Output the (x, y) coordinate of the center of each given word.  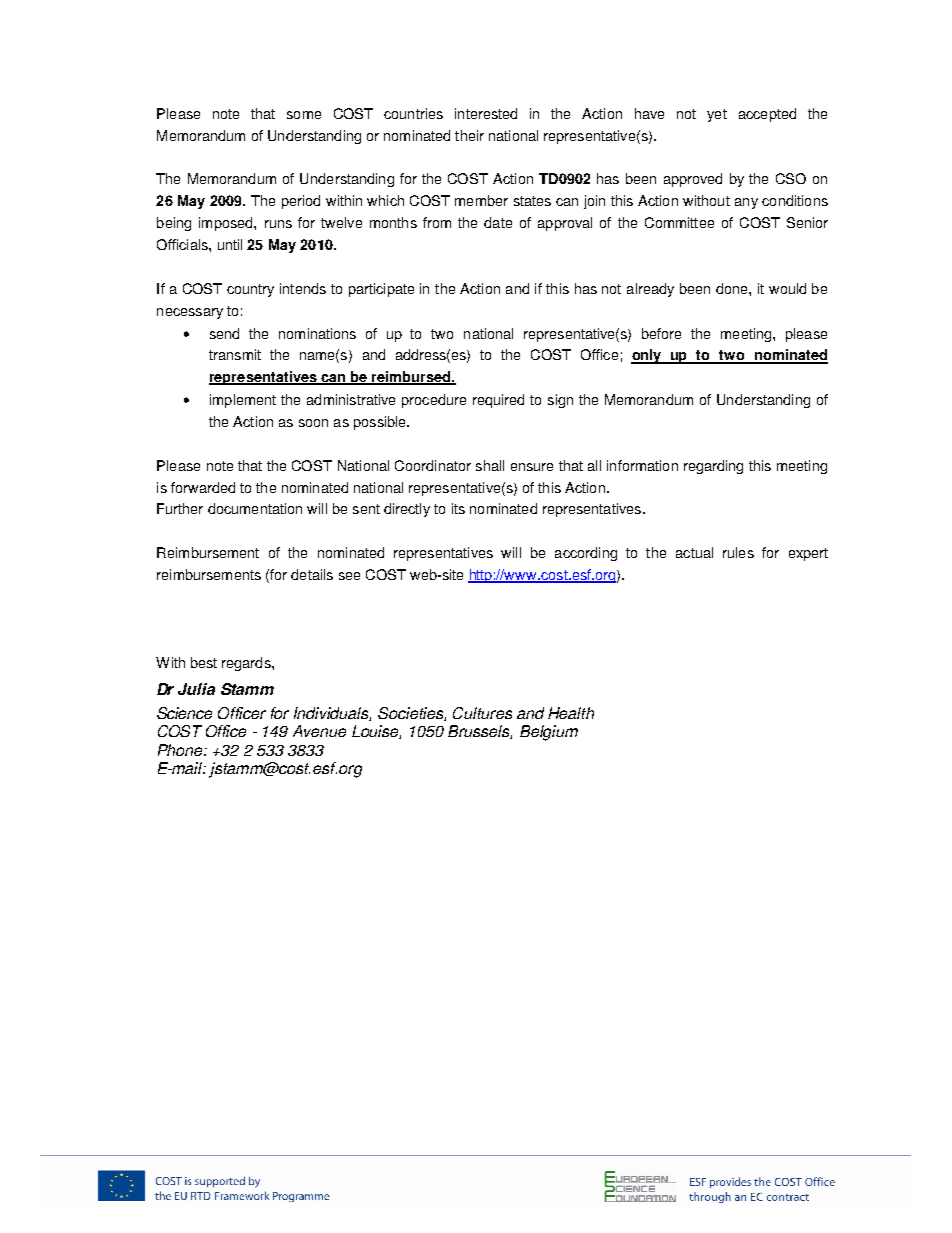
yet (717, 115)
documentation (255, 508)
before (661, 333)
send (224, 333)
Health (571, 713)
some (304, 115)
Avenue (319, 731)
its (458, 508)
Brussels (480, 732)
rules (738, 552)
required (498, 401)
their (469, 135)
